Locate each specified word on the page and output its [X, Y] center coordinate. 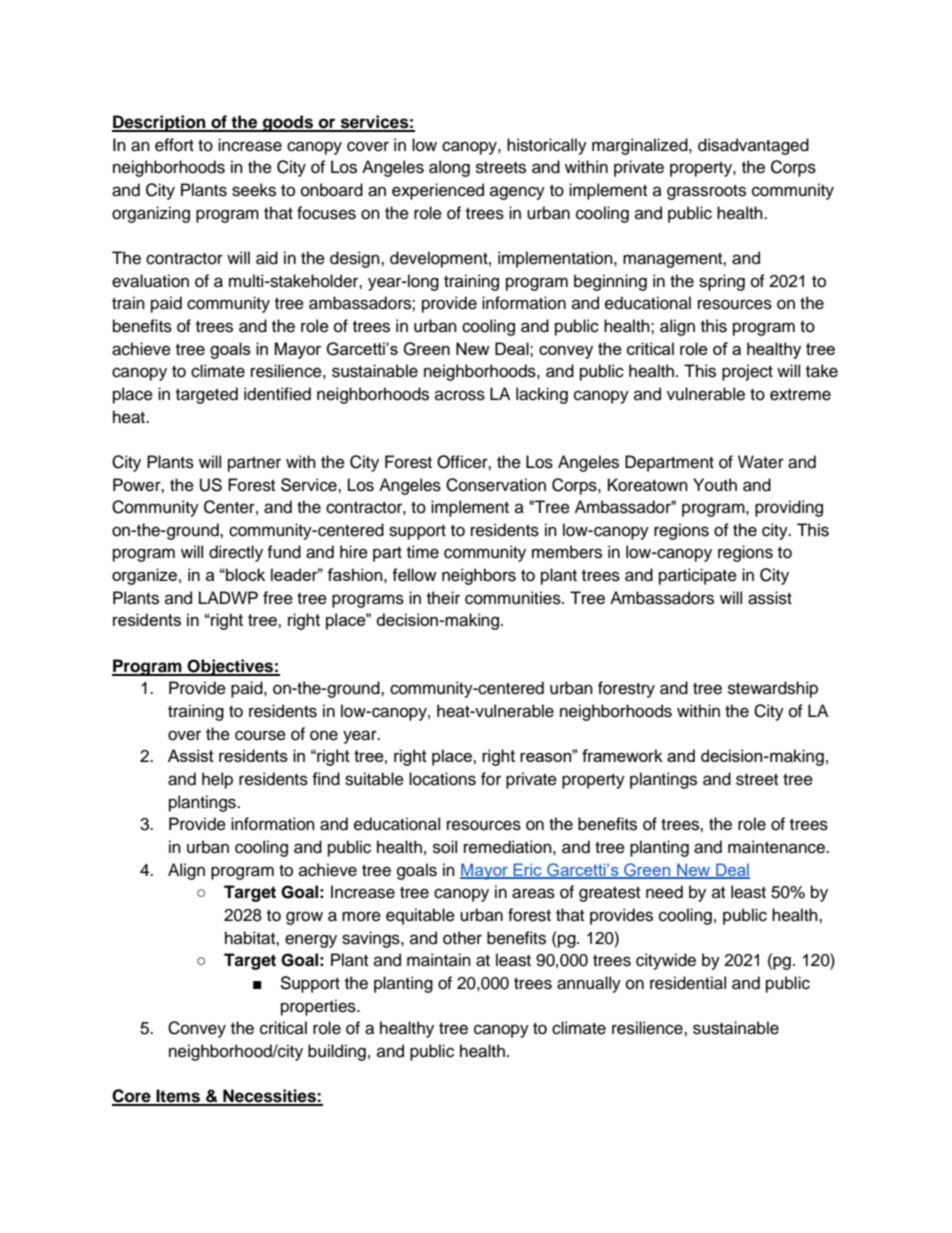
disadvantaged [753, 146]
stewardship [773, 689]
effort [174, 145]
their [443, 598]
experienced [438, 191]
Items [178, 1097]
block [244, 574]
